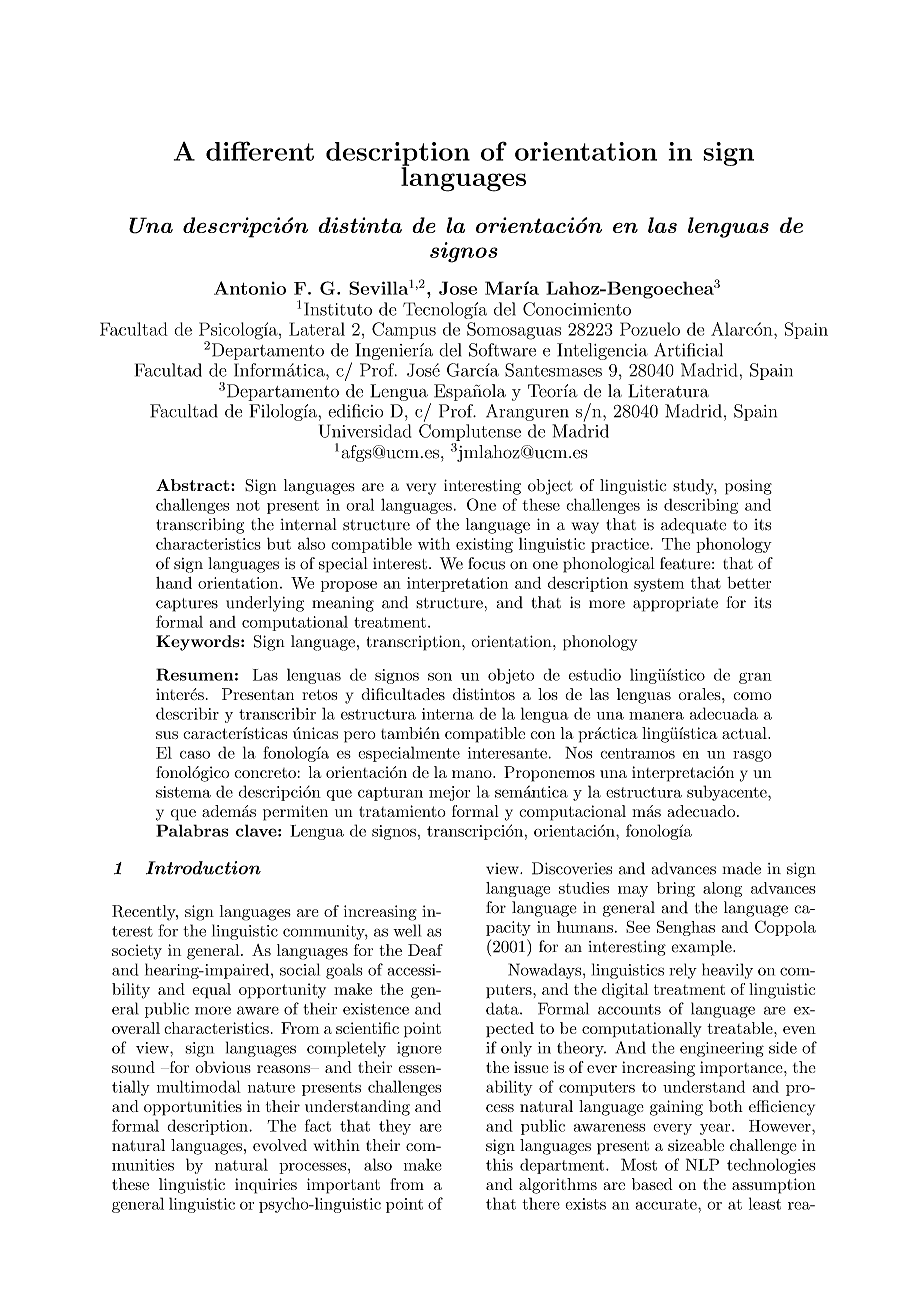 This page has height=1308, width=924. What do you see at coordinates (727, 971) in the page?
I see `heavily` at bounding box center [727, 971].
